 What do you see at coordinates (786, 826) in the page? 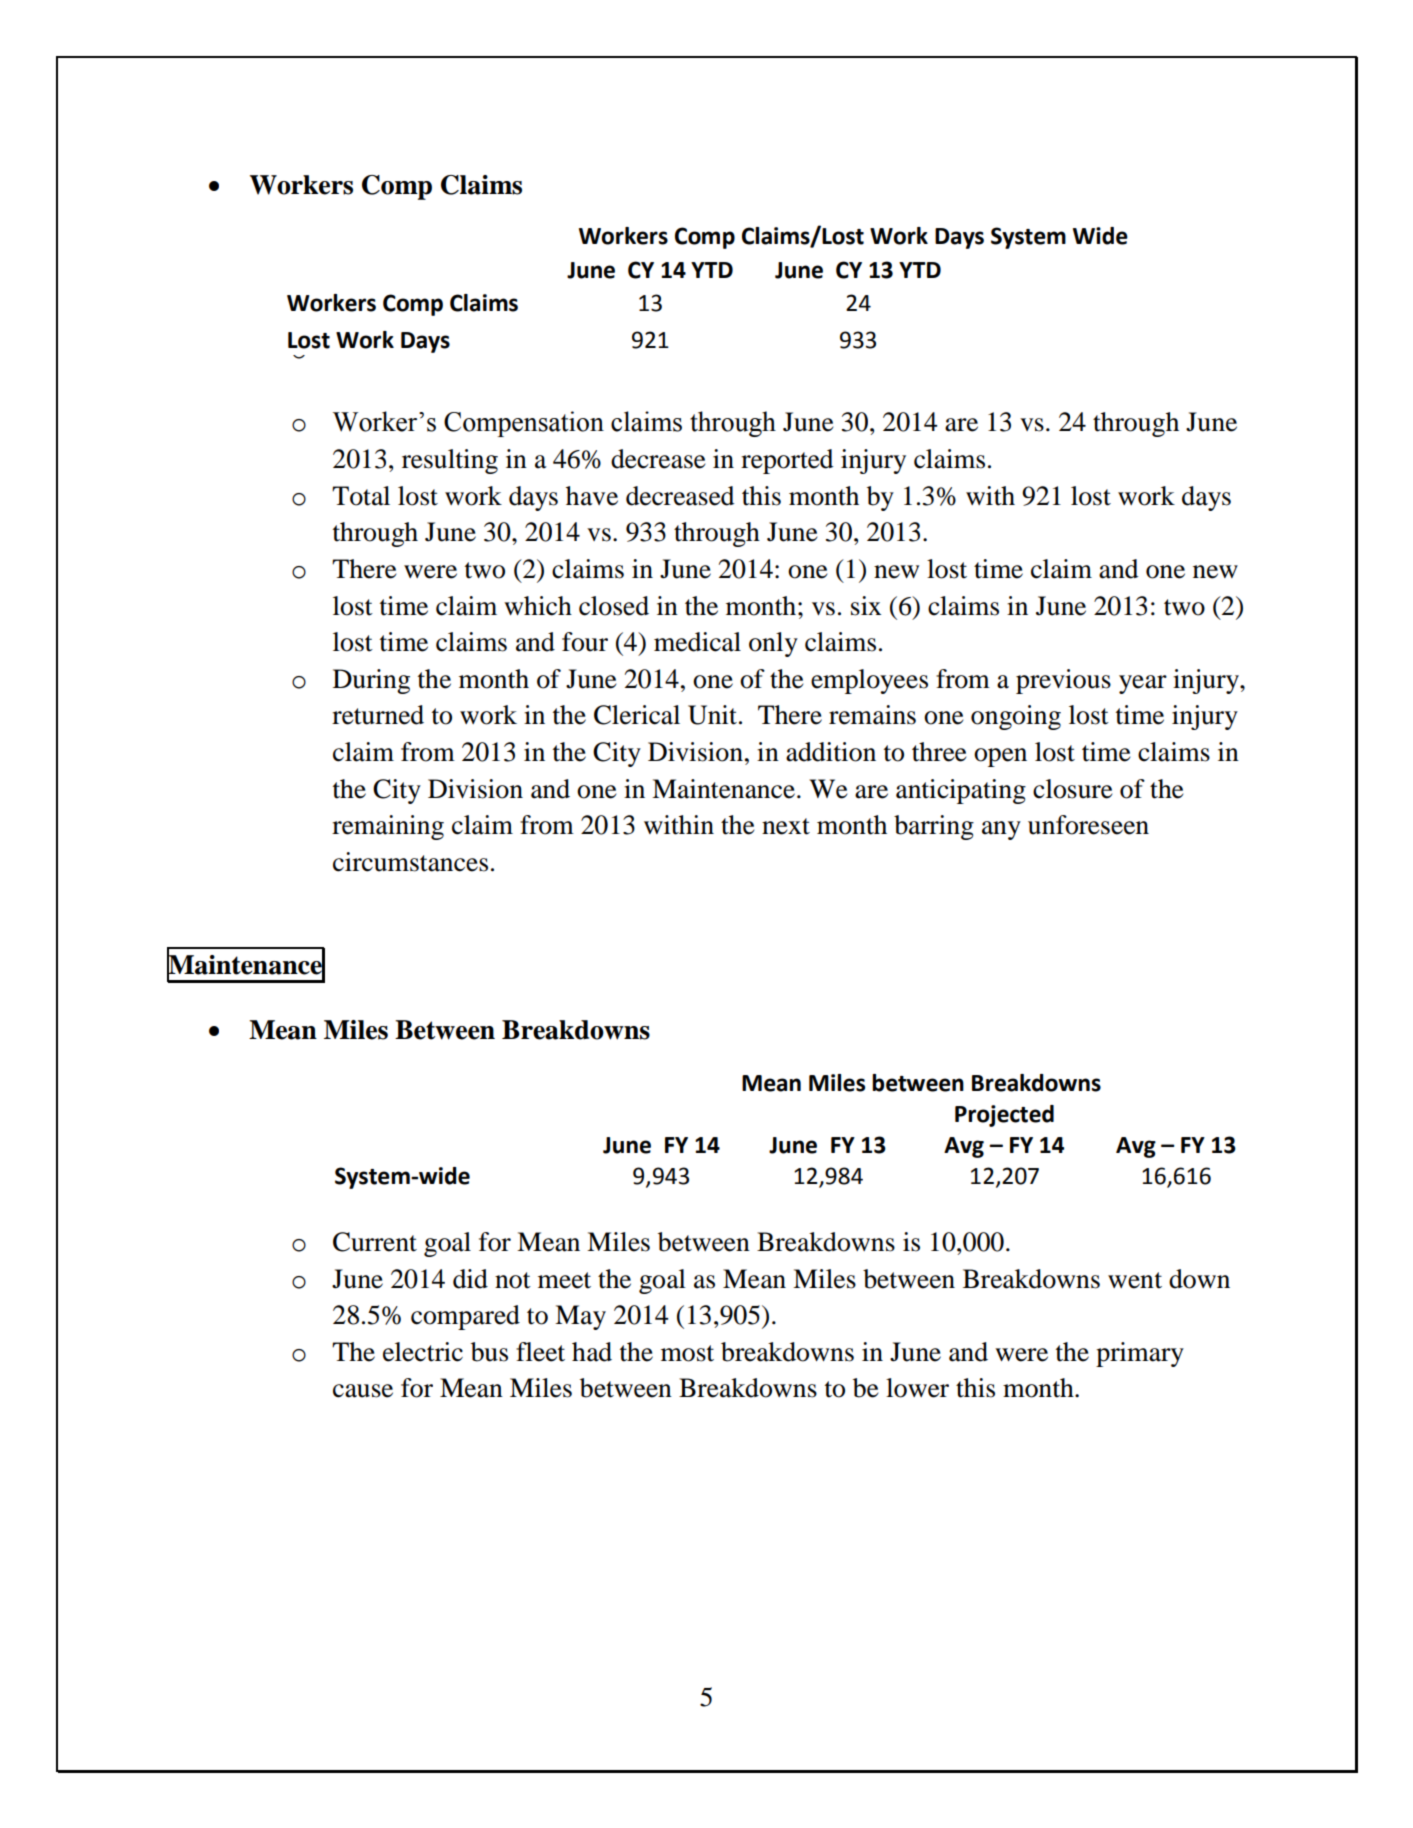
I see `next` at bounding box center [786, 826].
